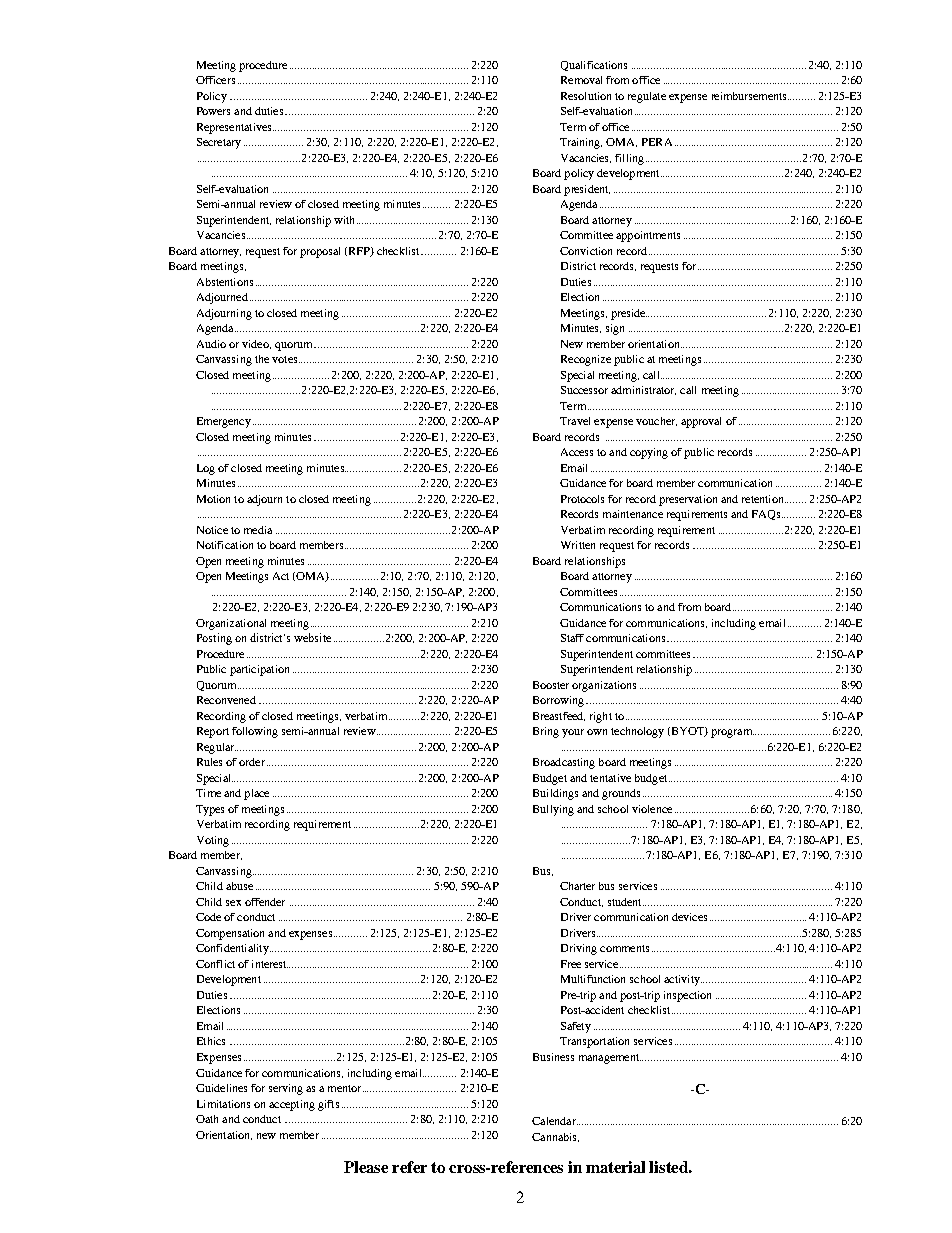 The width and height of the screenshot is (952, 1233). I want to click on copying, so click(649, 453).
